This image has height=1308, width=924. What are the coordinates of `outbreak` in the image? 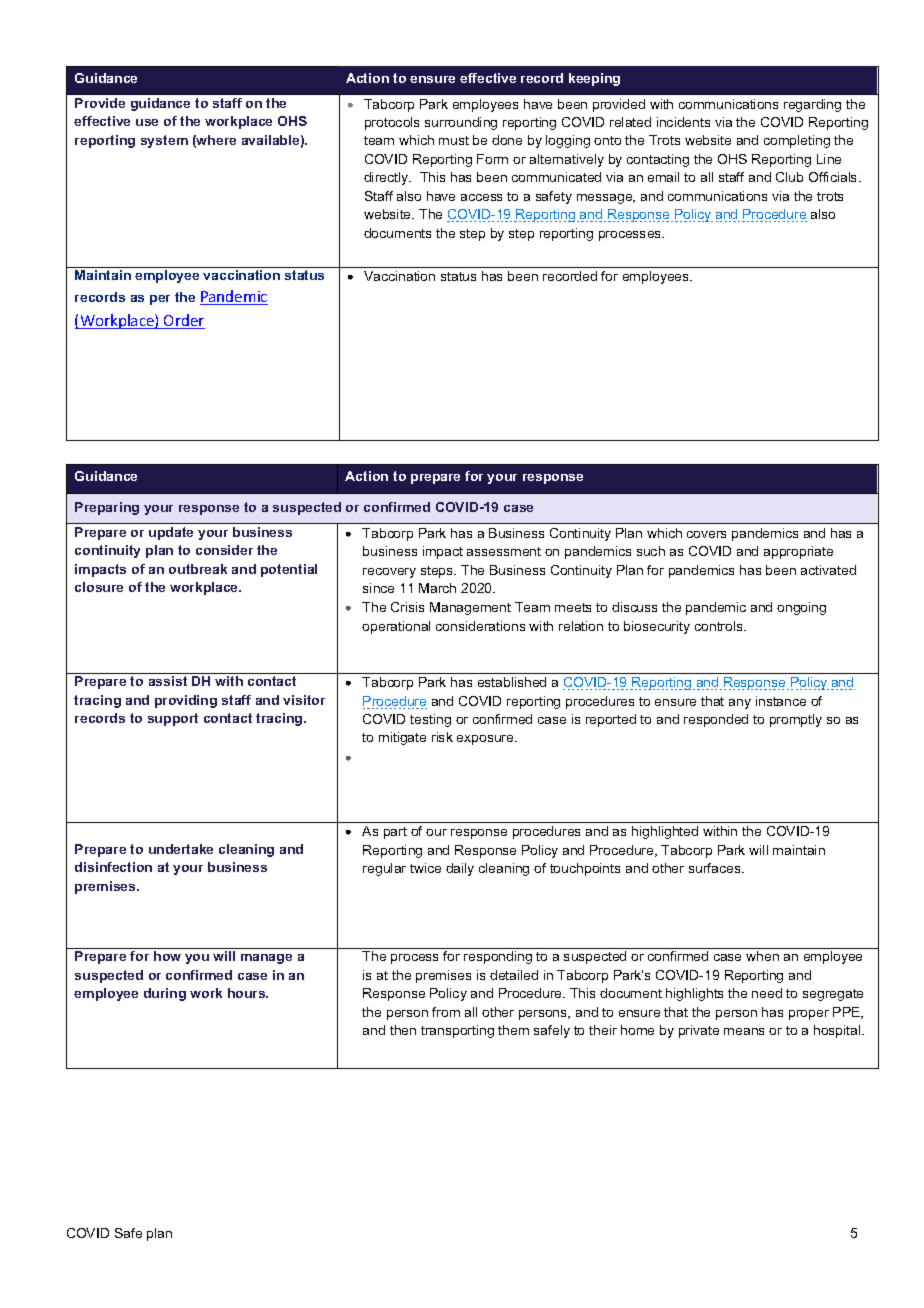 It's located at (198, 569).
